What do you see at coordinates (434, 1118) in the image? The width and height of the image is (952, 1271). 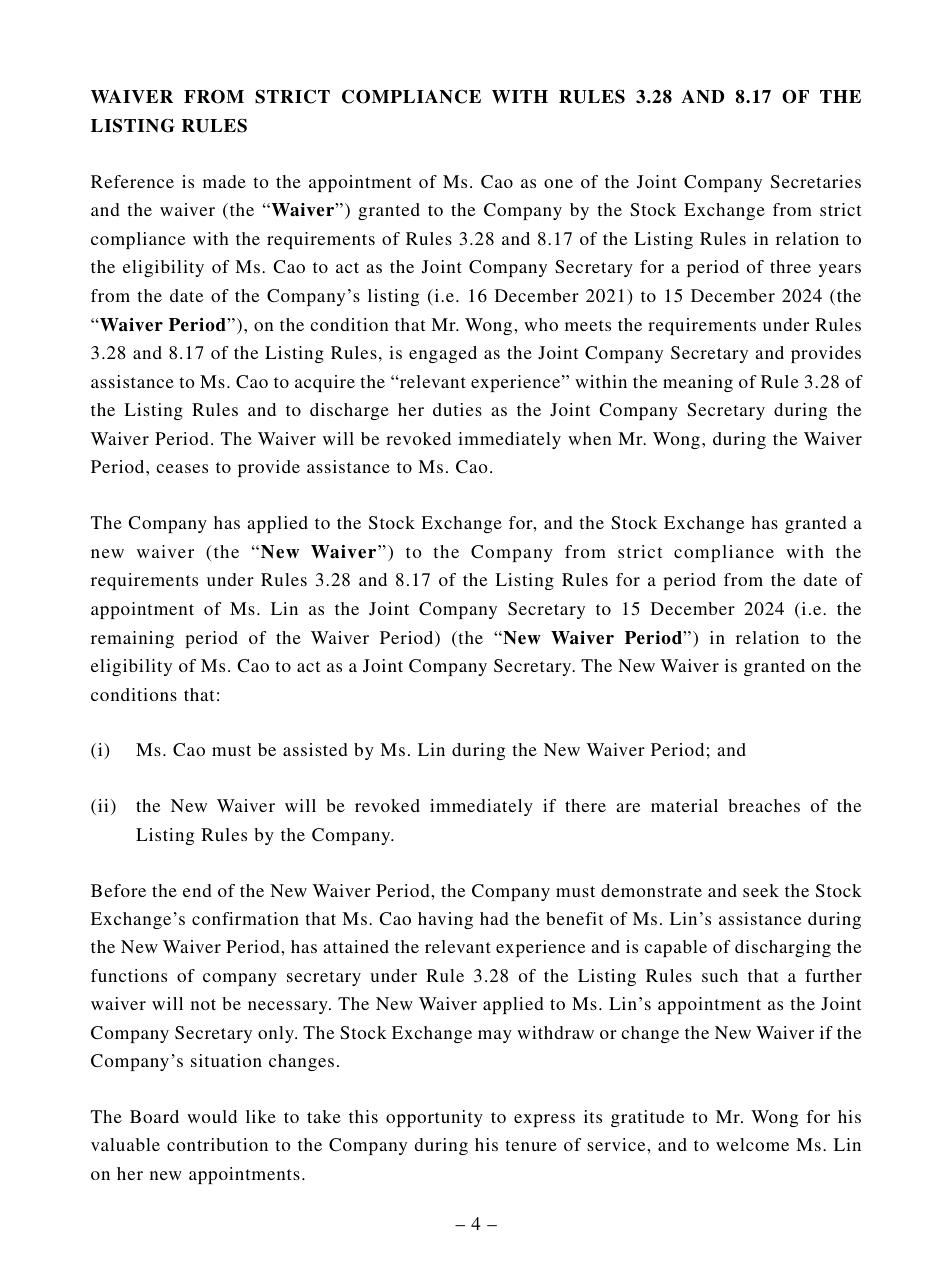 I see `opportunity` at bounding box center [434, 1118].
